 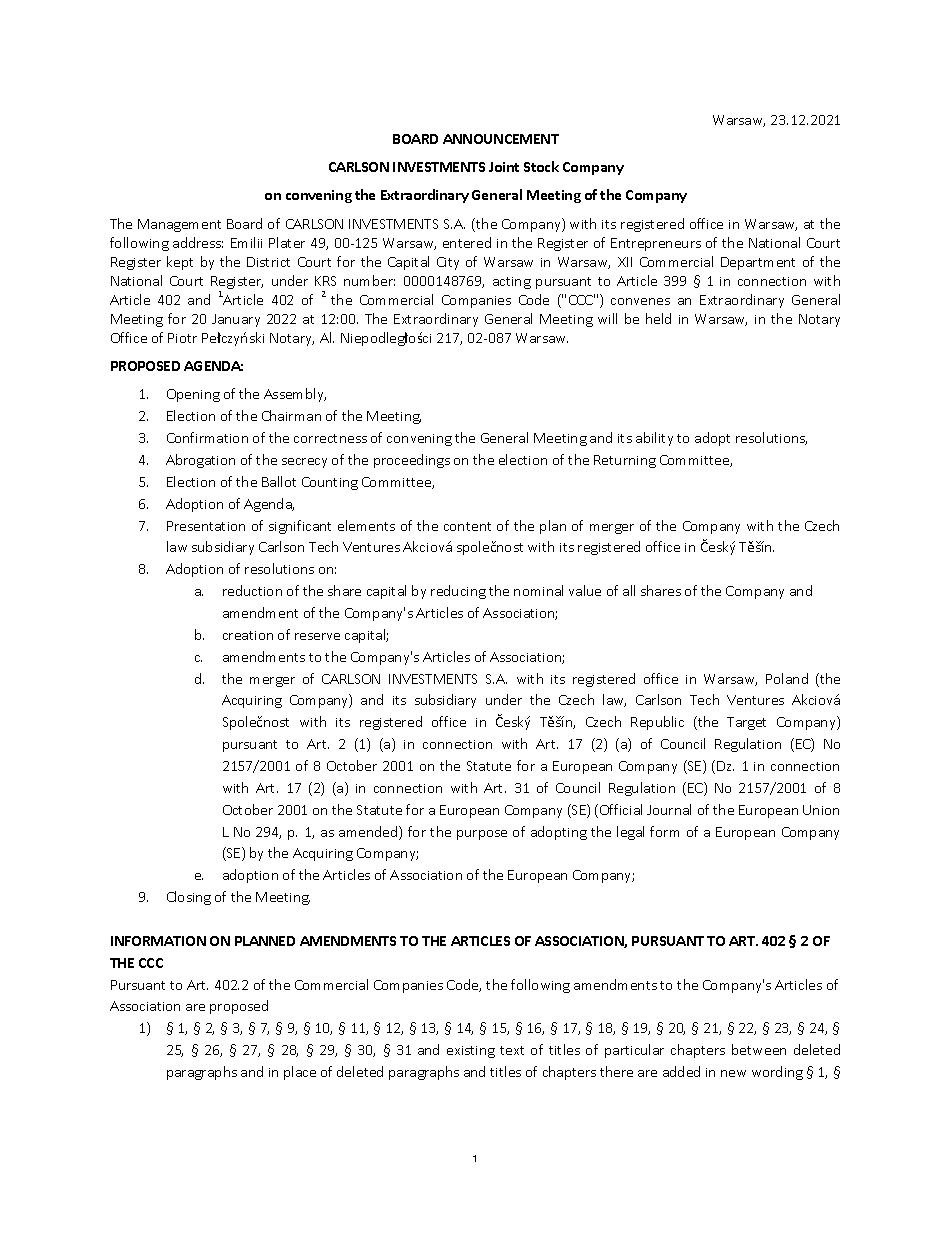 I want to click on Closing, so click(x=189, y=898).
